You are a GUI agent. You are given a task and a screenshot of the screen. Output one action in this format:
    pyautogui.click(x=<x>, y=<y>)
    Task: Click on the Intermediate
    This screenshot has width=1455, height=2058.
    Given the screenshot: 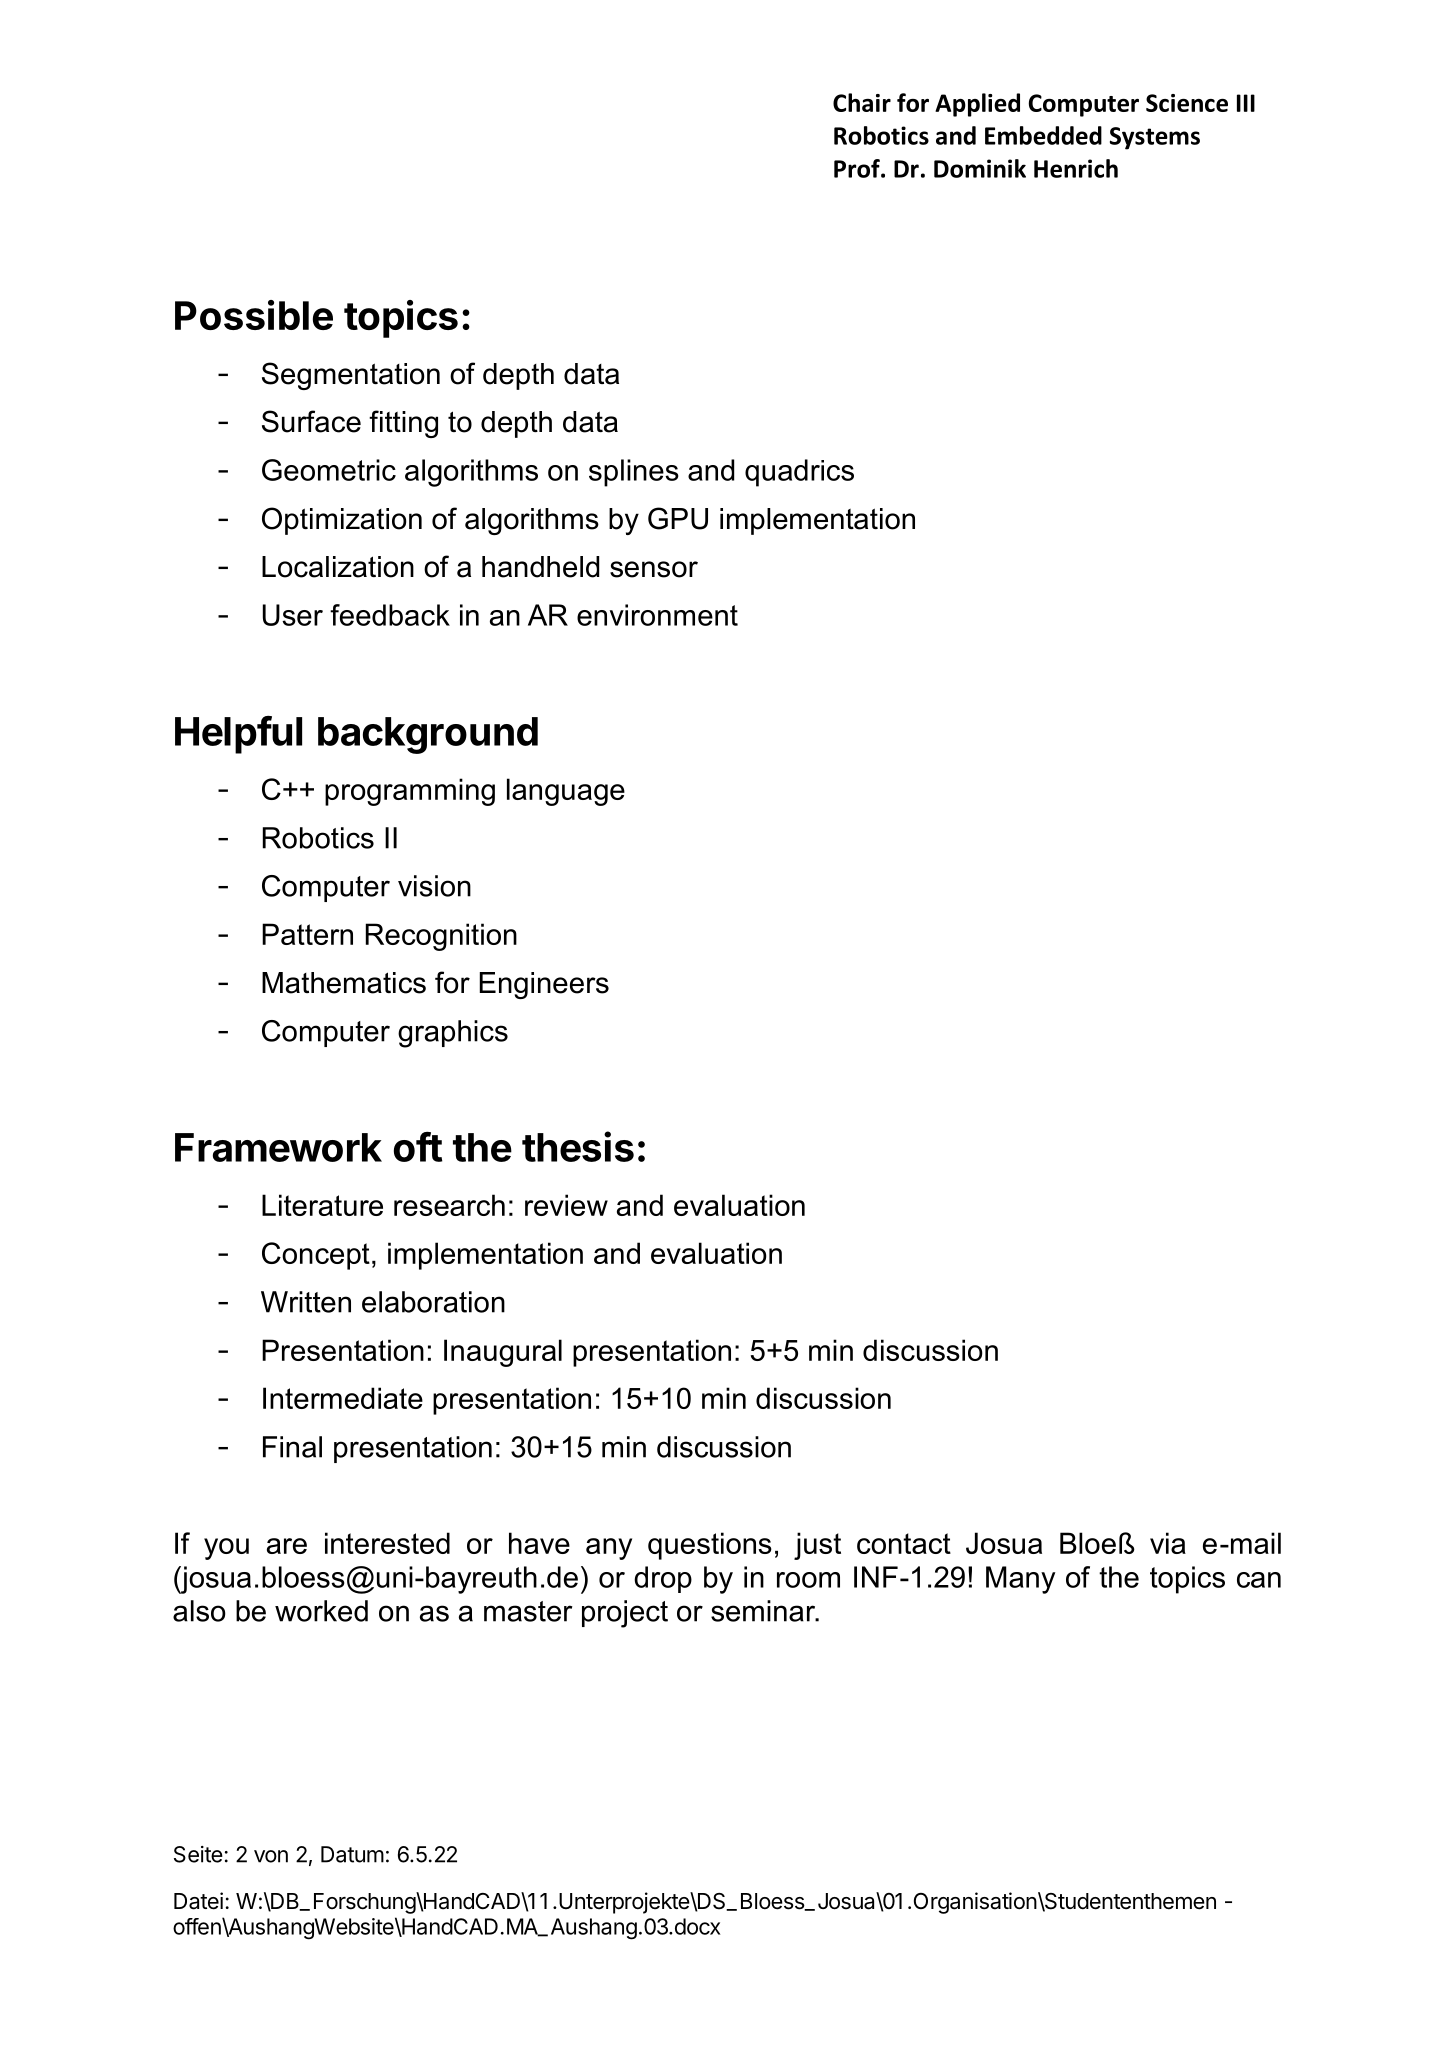 What is the action you would take?
    pyautogui.click(x=343, y=1398)
